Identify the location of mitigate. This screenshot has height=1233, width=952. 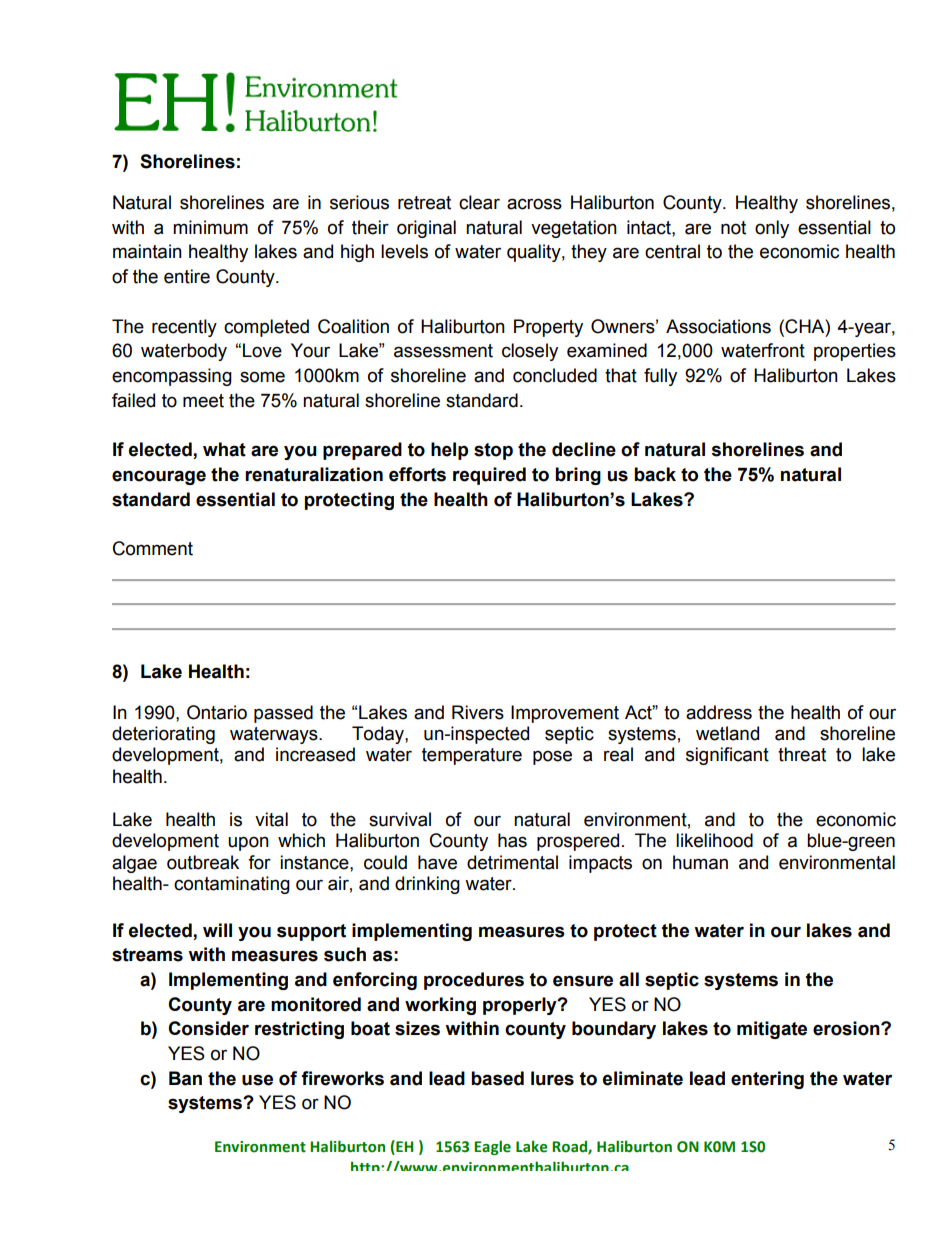
(772, 1030).
